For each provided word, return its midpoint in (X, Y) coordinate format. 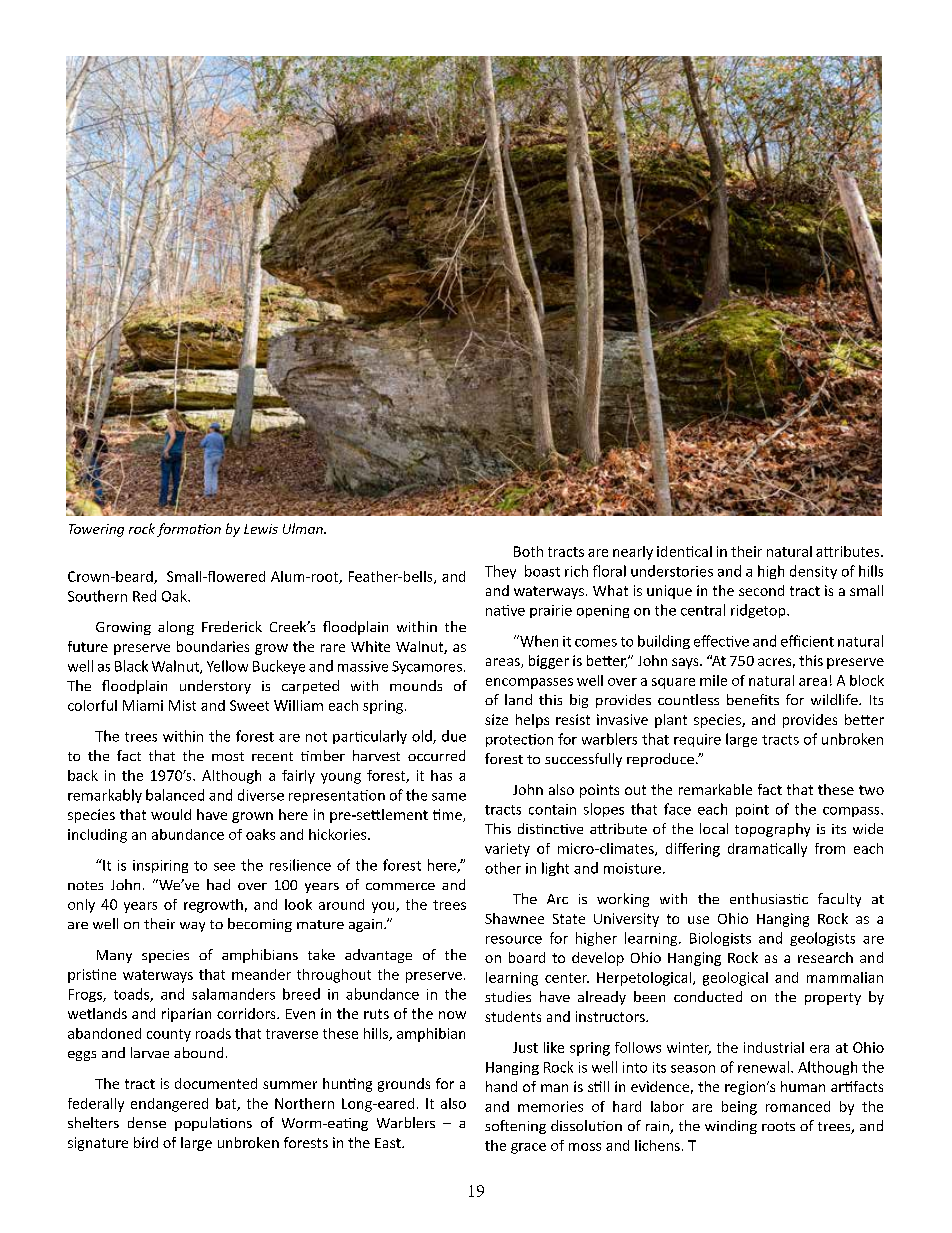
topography (772, 830)
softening (515, 1127)
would (171, 814)
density (813, 572)
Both (528, 551)
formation (189, 530)
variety (507, 850)
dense (147, 1122)
